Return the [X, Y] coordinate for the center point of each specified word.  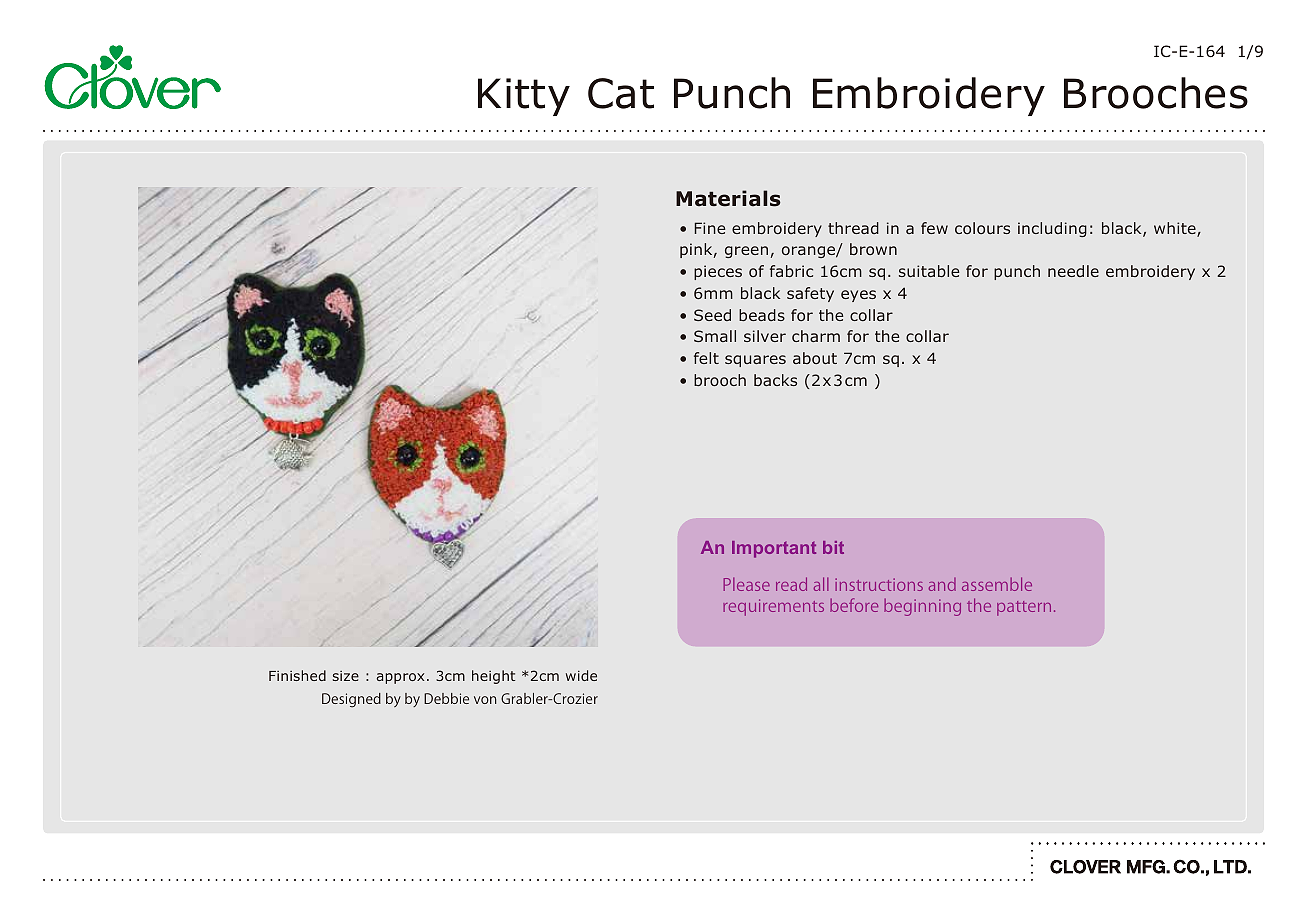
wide [581, 675]
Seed [712, 315]
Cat [621, 93]
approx [400, 678]
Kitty [524, 97]
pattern [1024, 608]
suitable [929, 271]
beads [762, 315]
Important [774, 549]
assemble [997, 584]
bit [833, 547]
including [1052, 229]
